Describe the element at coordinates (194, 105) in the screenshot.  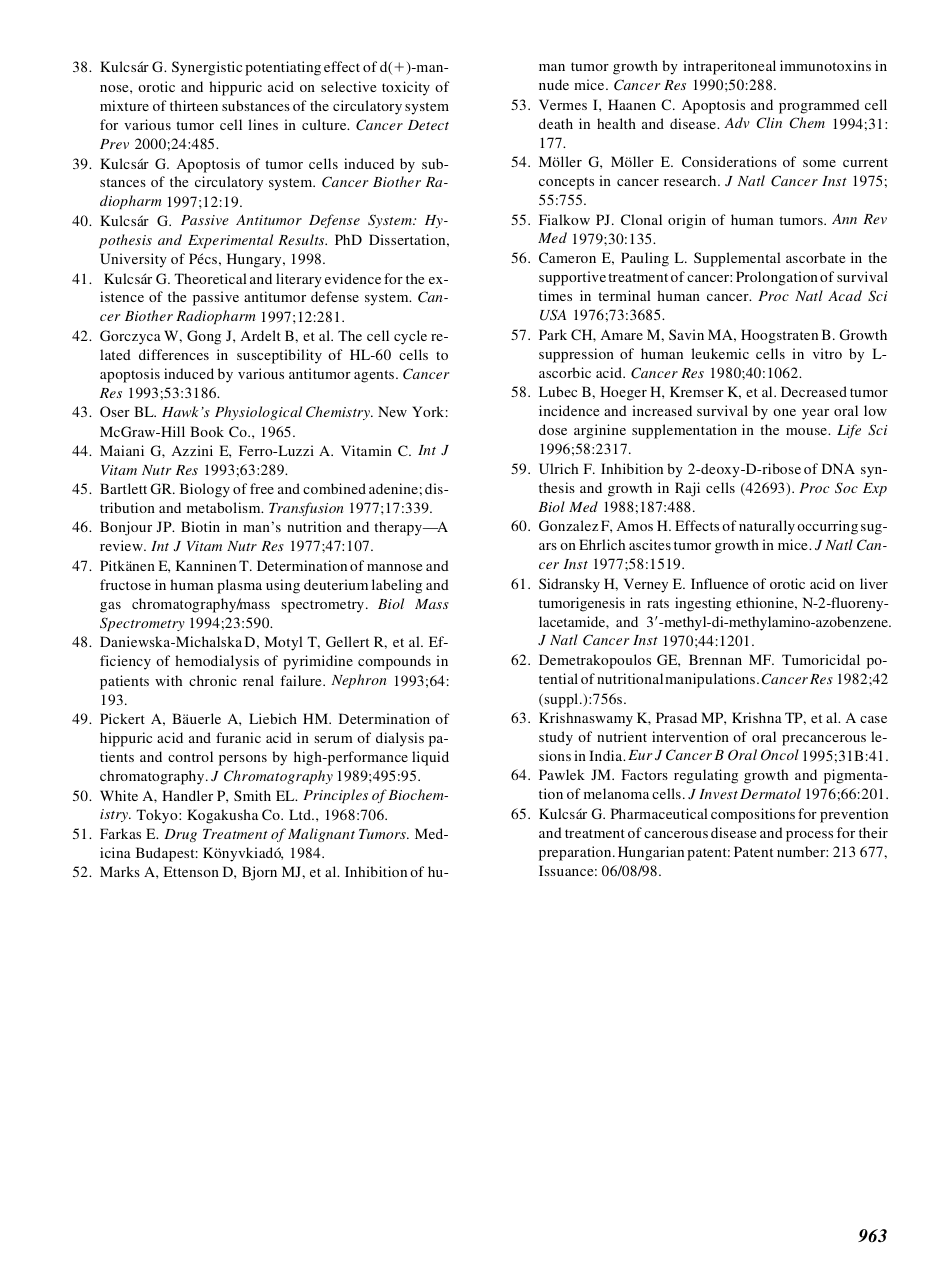
I see `thirteen` at that location.
